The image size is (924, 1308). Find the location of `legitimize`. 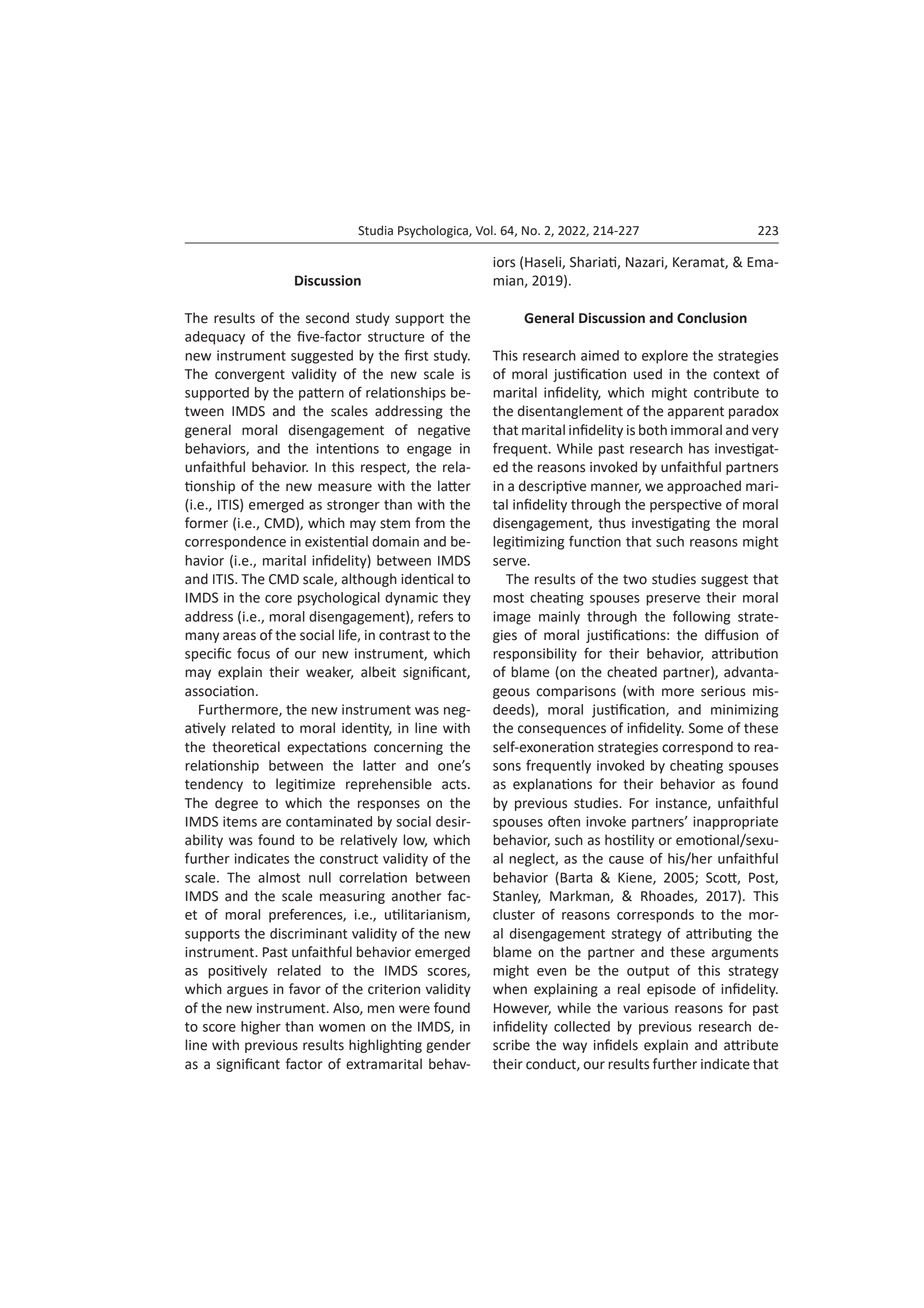

legitimize is located at coordinates (305, 785).
